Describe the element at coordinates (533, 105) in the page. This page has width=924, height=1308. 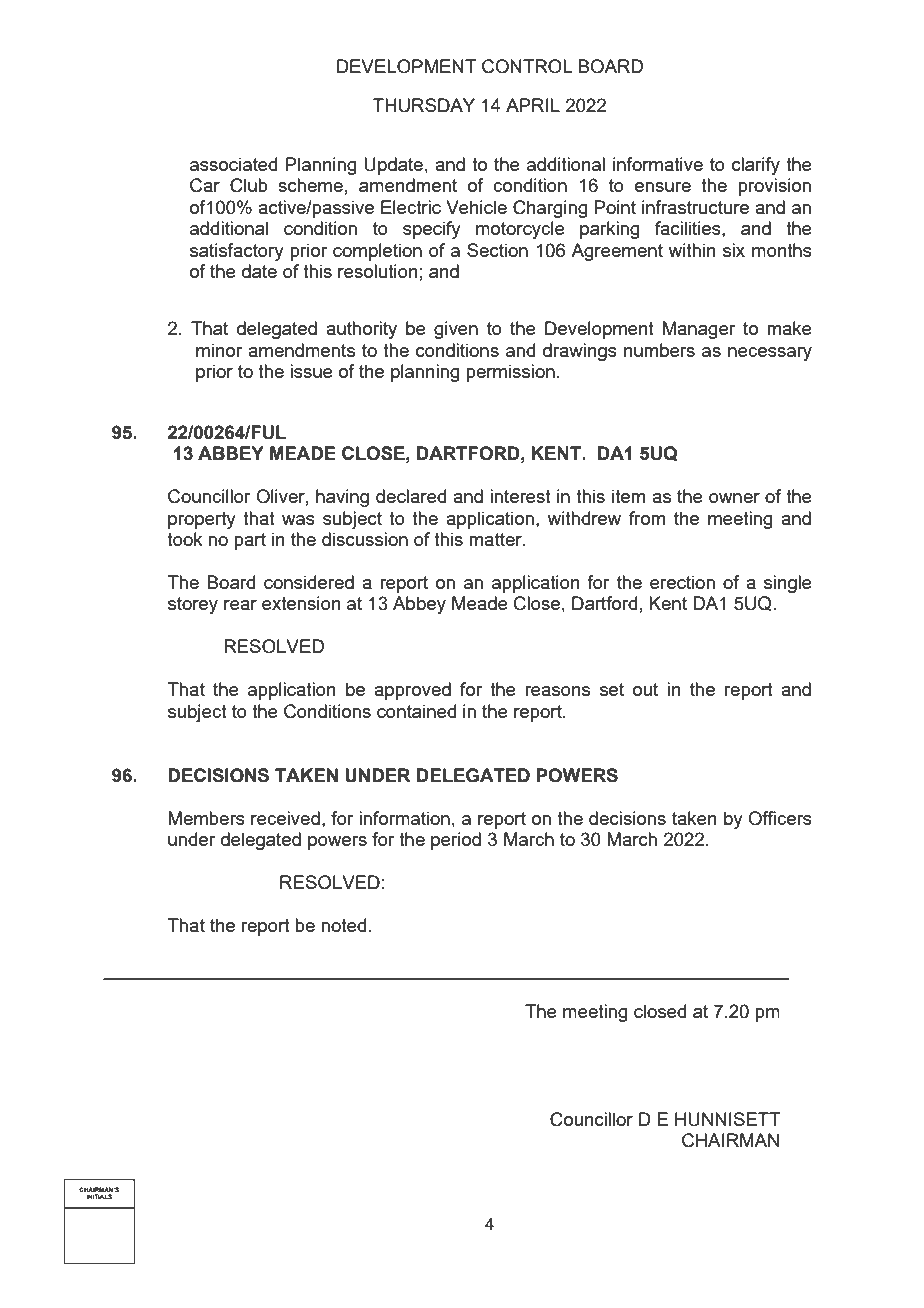
I see `APRIL` at that location.
